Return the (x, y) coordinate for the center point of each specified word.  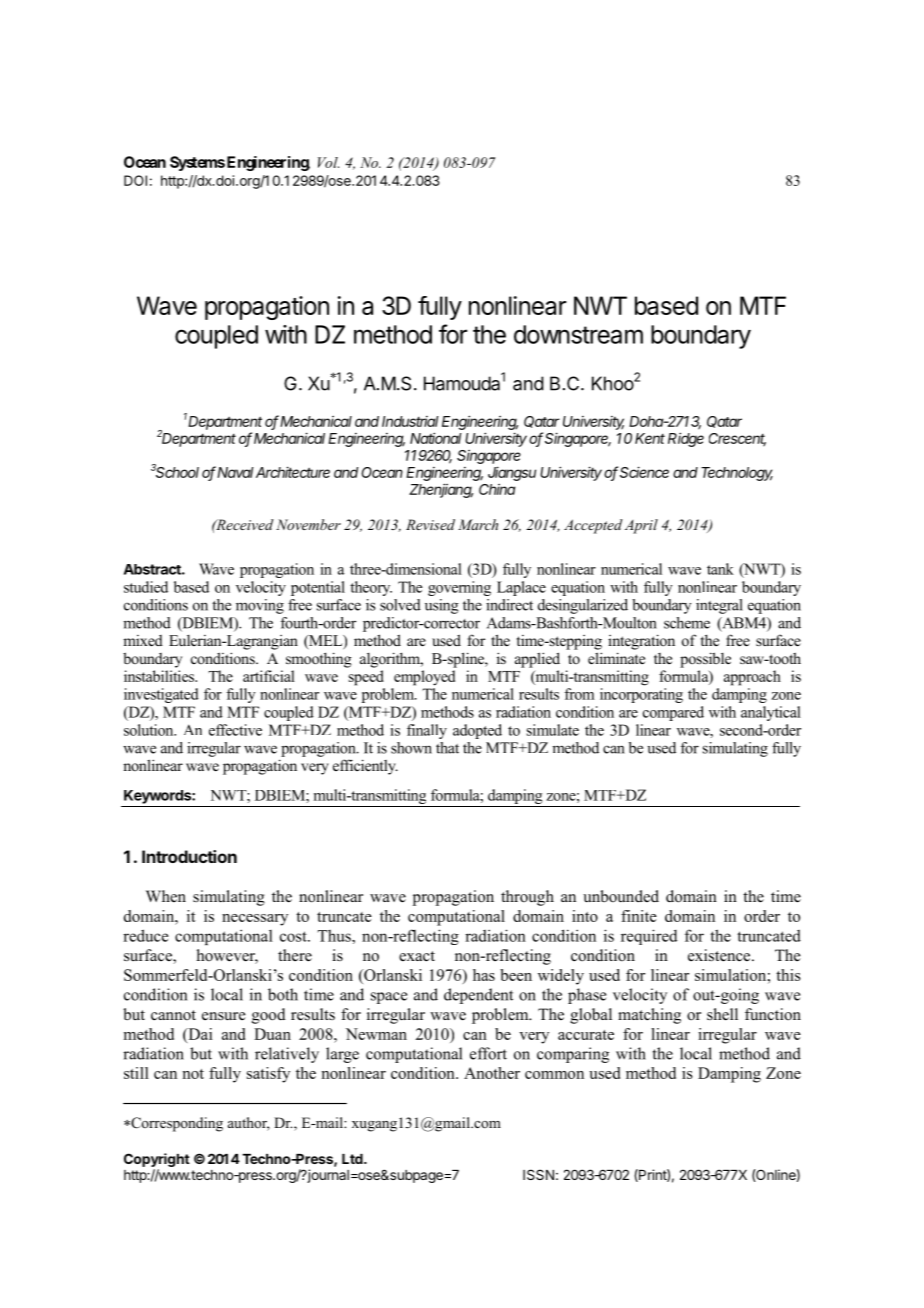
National (436, 438)
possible (705, 660)
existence (720, 955)
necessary (255, 920)
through (527, 898)
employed (424, 678)
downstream (578, 334)
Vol (328, 162)
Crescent (737, 439)
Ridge (686, 439)
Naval (235, 472)
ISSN (538, 1174)
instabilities (160, 676)
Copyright (157, 1160)
